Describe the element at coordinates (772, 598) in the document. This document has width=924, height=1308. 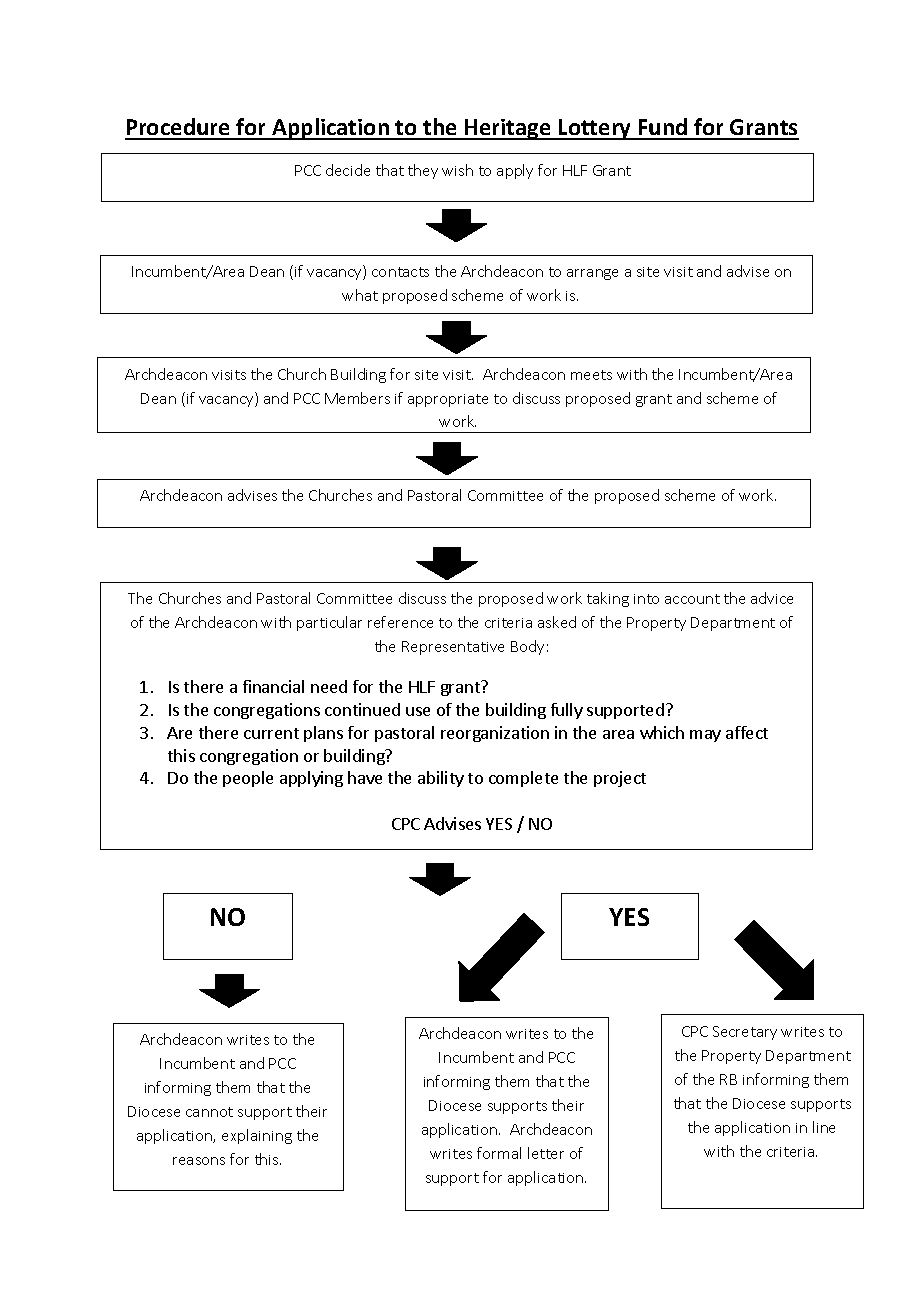
I see `advice` at that location.
